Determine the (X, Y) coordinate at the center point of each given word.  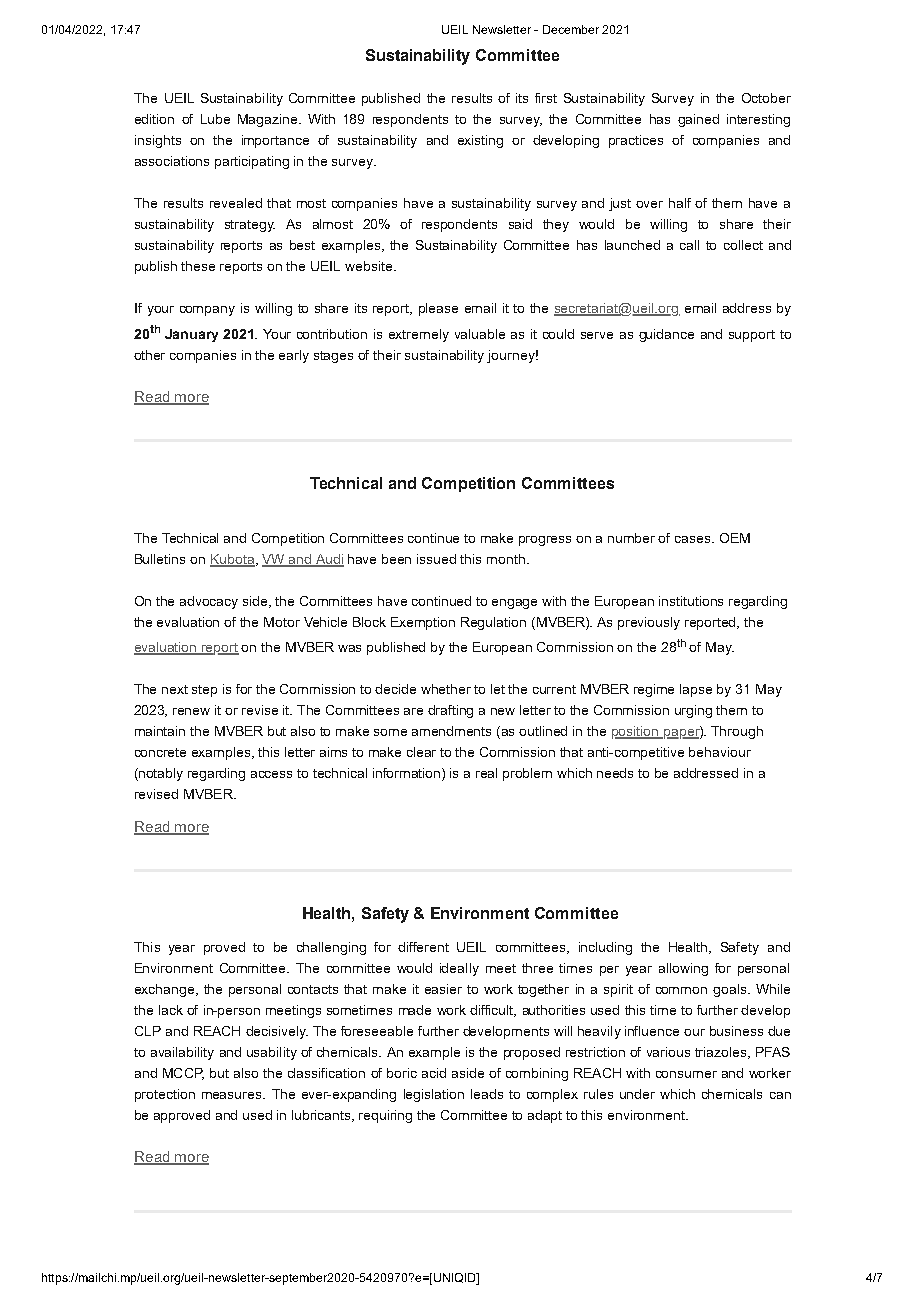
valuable (480, 334)
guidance (666, 335)
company (207, 311)
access (271, 774)
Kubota (233, 560)
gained (698, 120)
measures (233, 1095)
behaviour (720, 752)
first (546, 98)
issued (436, 559)
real (486, 773)
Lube (215, 119)
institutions (691, 601)
